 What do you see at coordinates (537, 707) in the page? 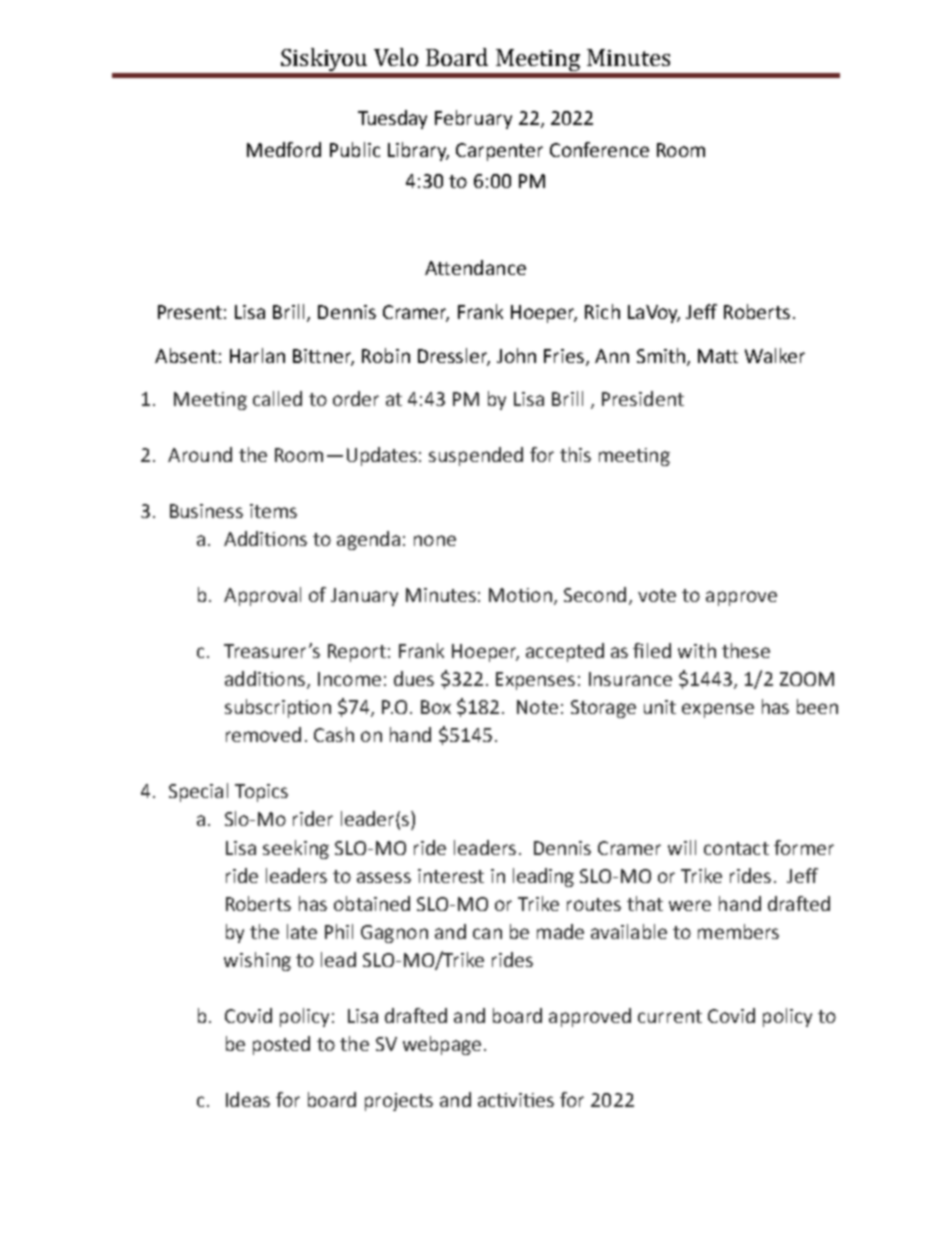
I see `Note` at bounding box center [537, 707].
